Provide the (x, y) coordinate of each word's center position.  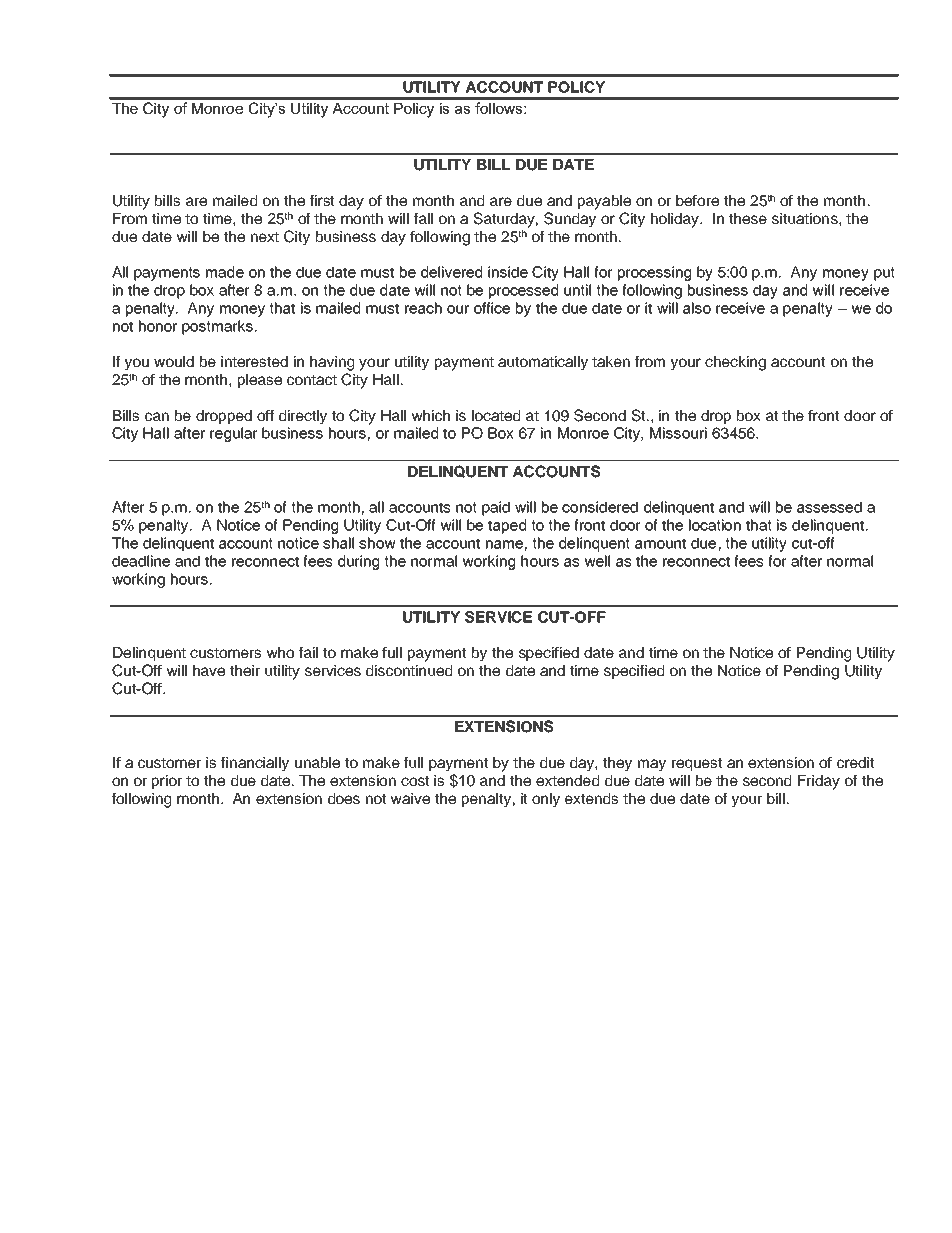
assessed (829, 507)
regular (234, 434)
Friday (819, 782)
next (265, 237)
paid (496, 508)
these (748, 218)
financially (255, 764)
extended (567, 780)
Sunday (570, 220)
